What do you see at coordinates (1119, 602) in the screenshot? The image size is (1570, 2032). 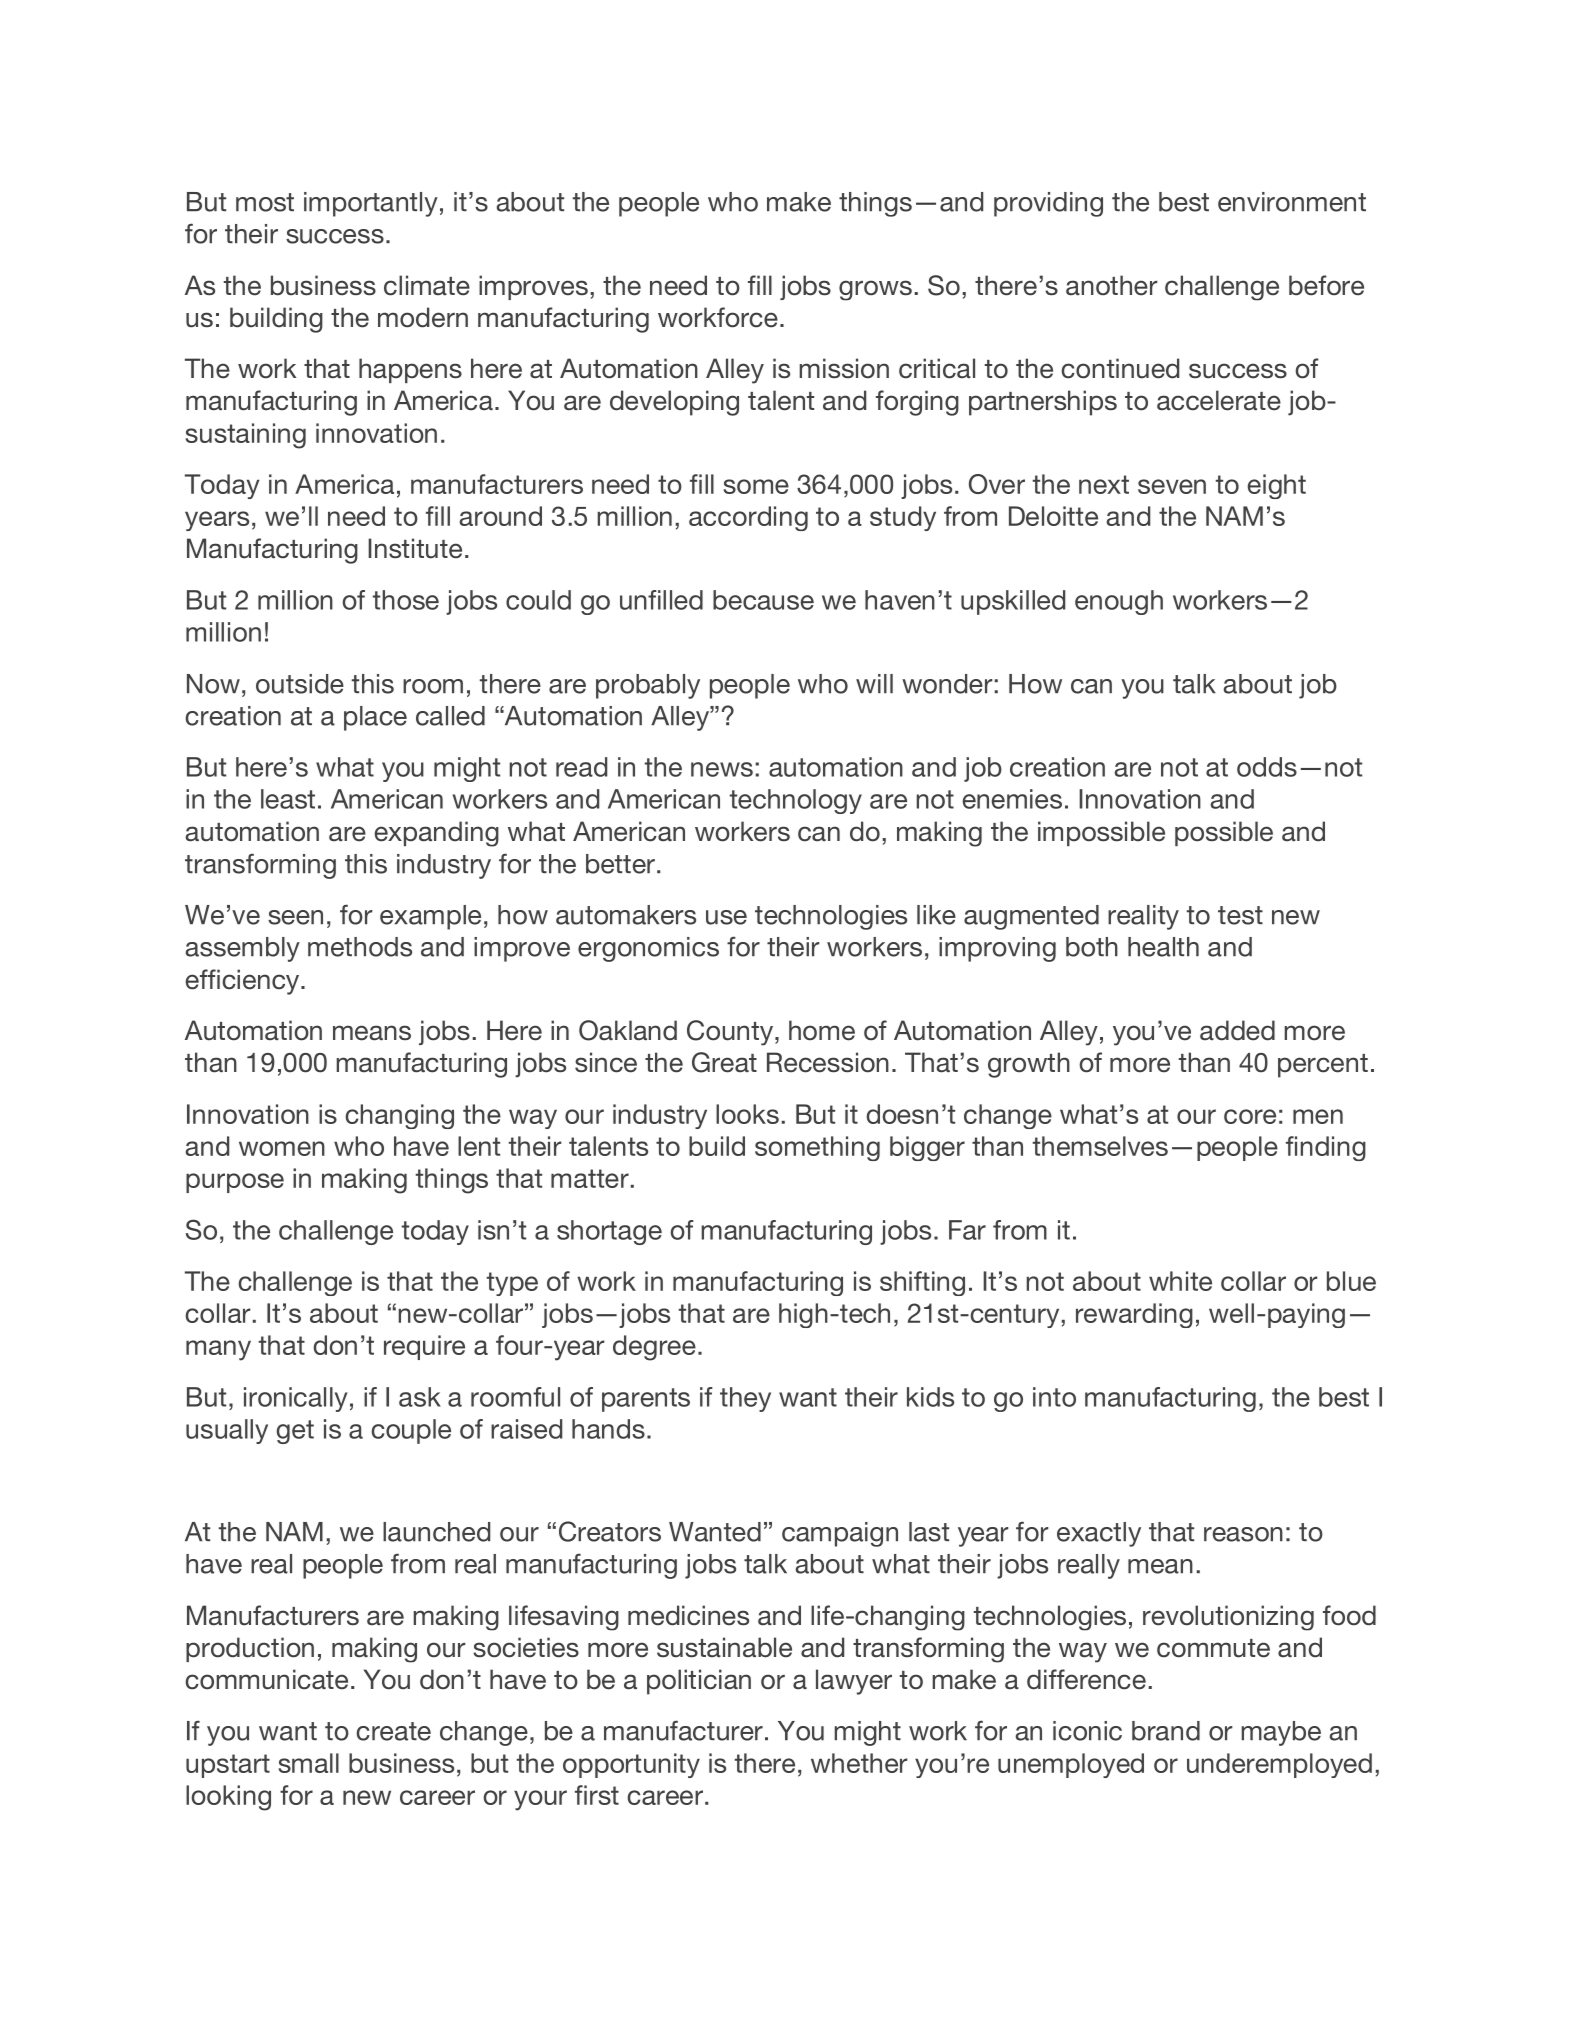 I see `enough` at bounding box center [1119, 602].
